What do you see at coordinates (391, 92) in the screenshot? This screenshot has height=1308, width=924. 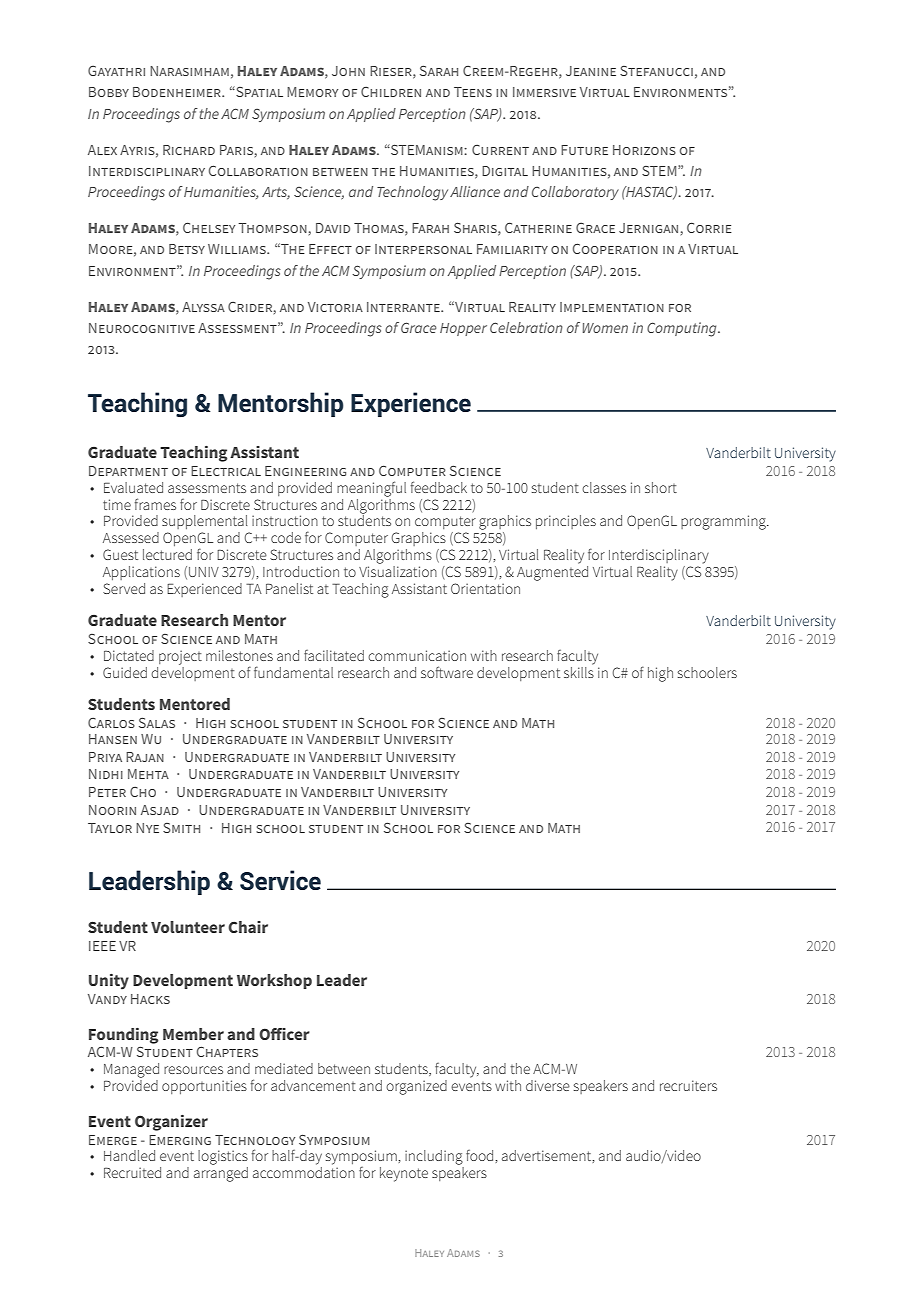 I see `CHILDREN` at bounding box center [391, 92].
